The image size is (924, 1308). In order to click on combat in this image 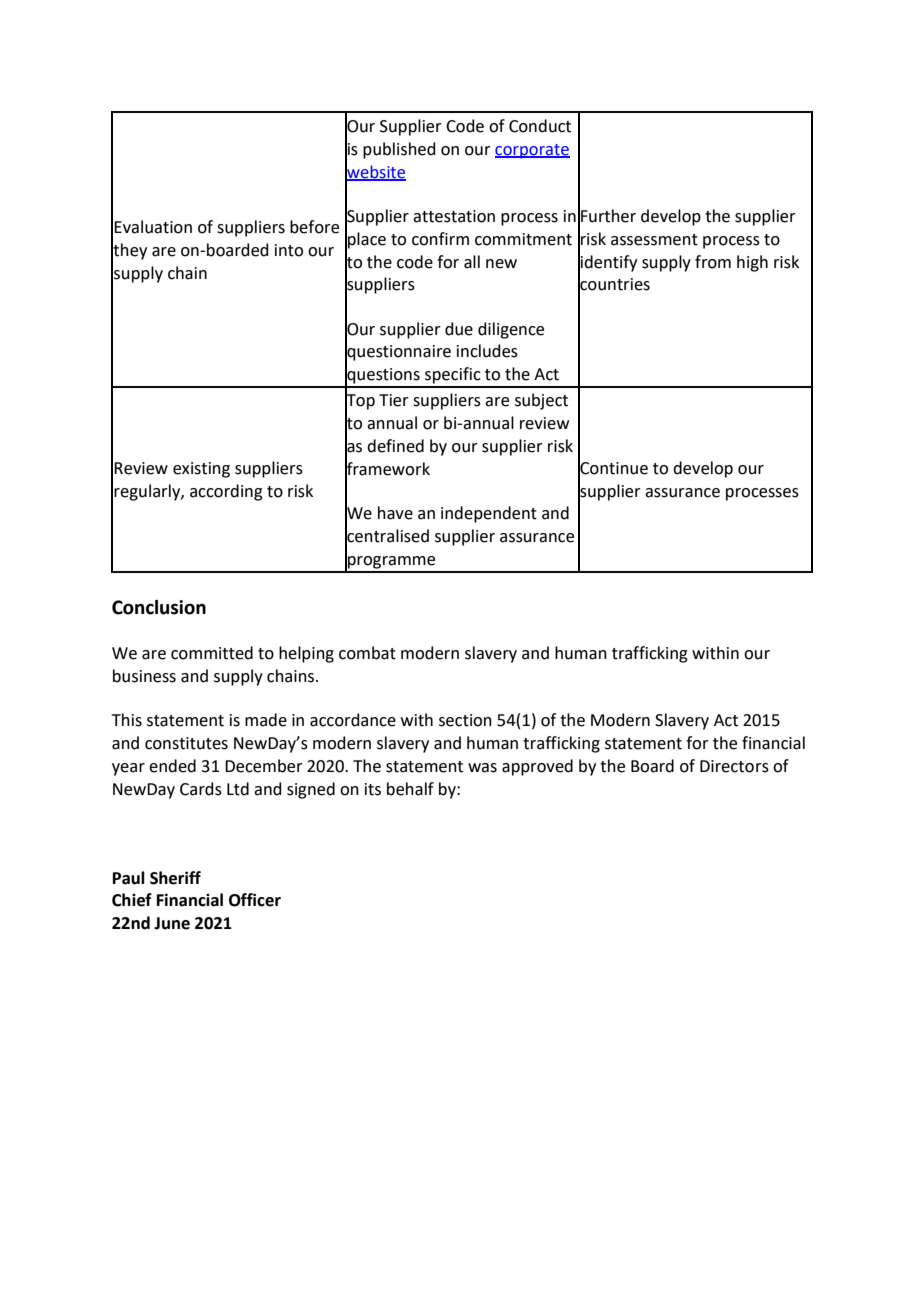, I will do `click(367, 653)`.
